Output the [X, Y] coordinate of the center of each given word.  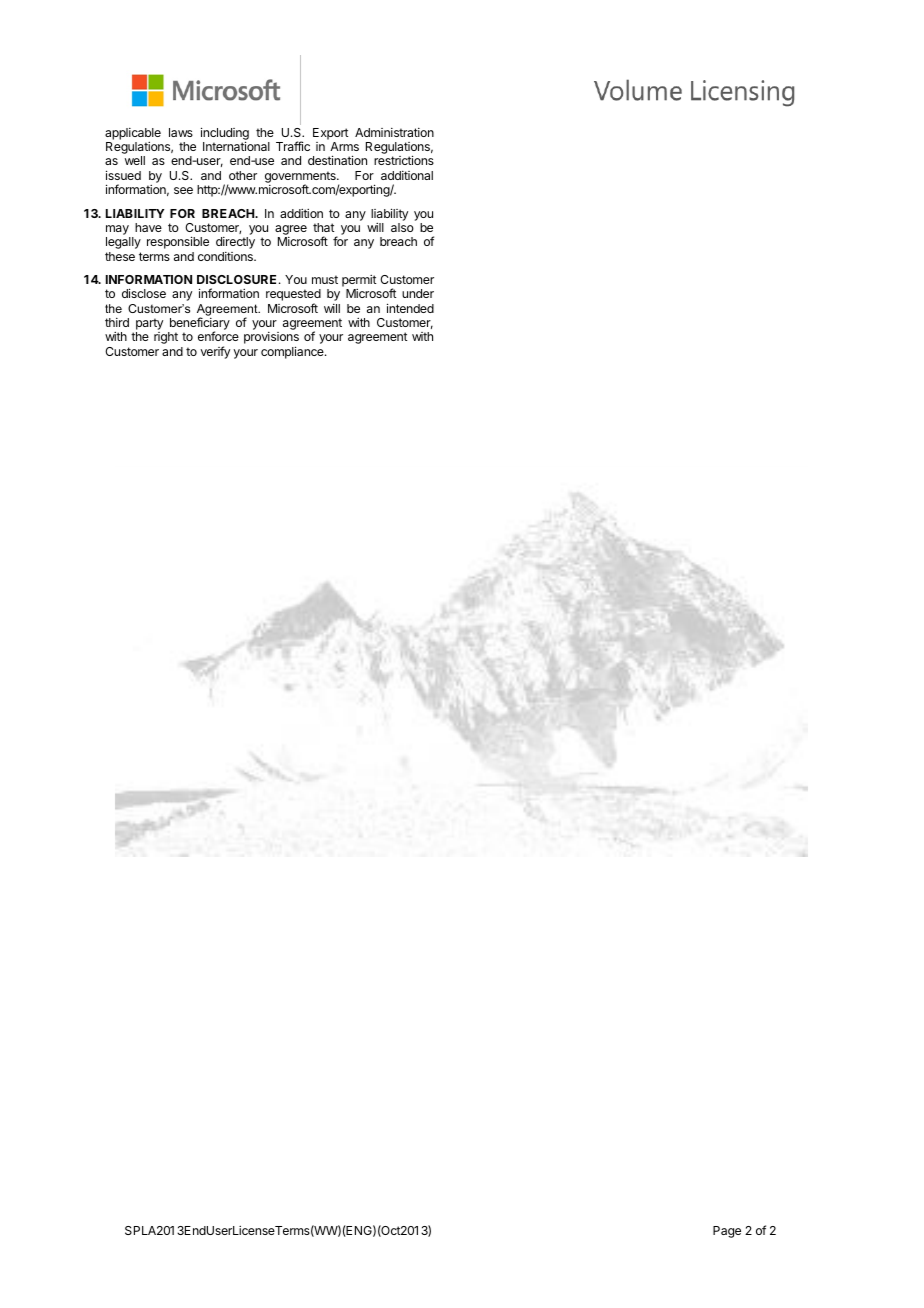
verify [215, 352]
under [418, 293]
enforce [218, 336]
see [183, 190]
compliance [293, 352]
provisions [271, 339]
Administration [394, 132]
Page [727, 1232]
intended [410, 308]
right [166, 338]
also [402, 227]
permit [359, 282]
